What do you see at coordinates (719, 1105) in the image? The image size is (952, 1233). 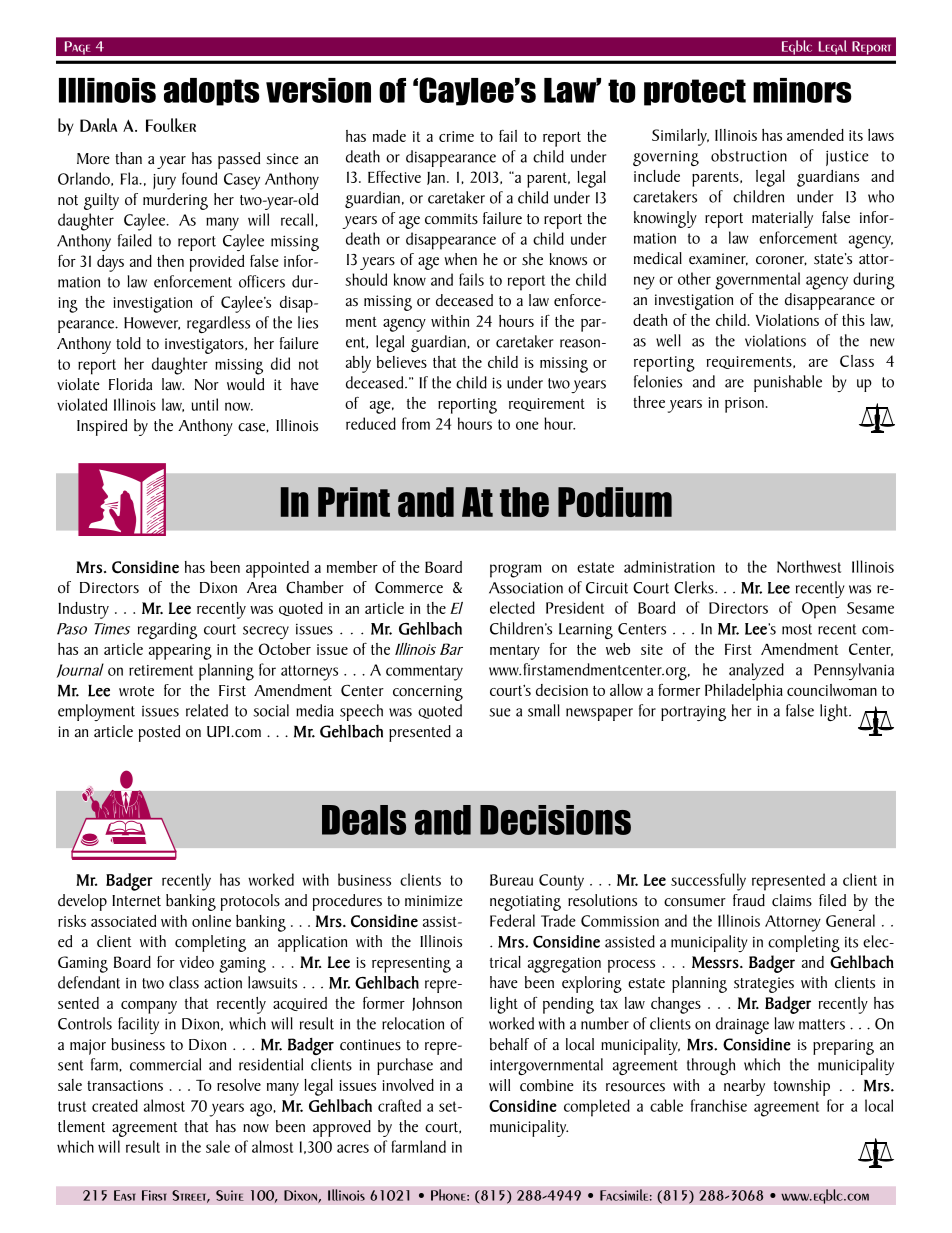 I see `franchise` at bounding box center [719, 1105].
